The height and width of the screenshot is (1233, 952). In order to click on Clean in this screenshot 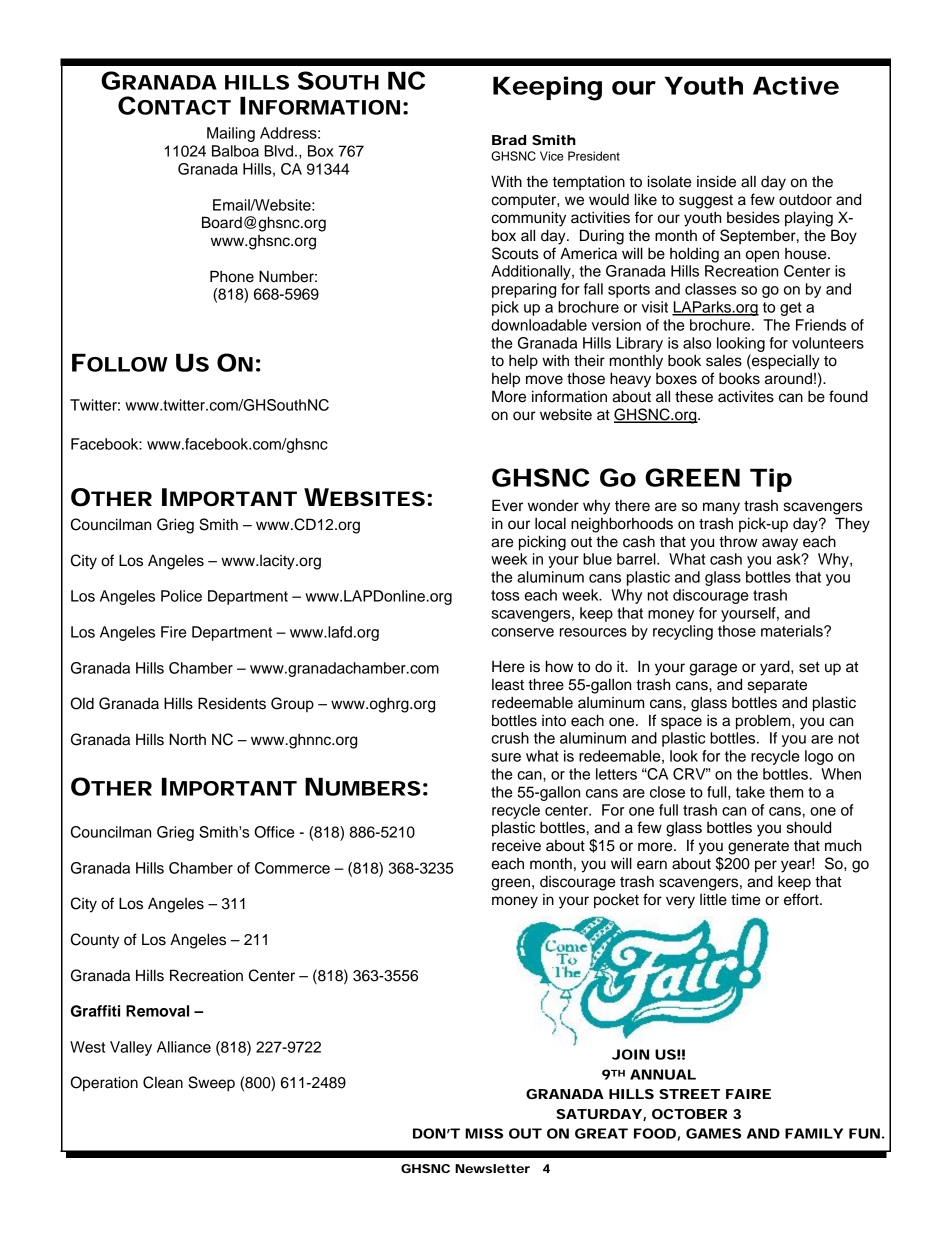, I will do `click(163, 1082)`.
